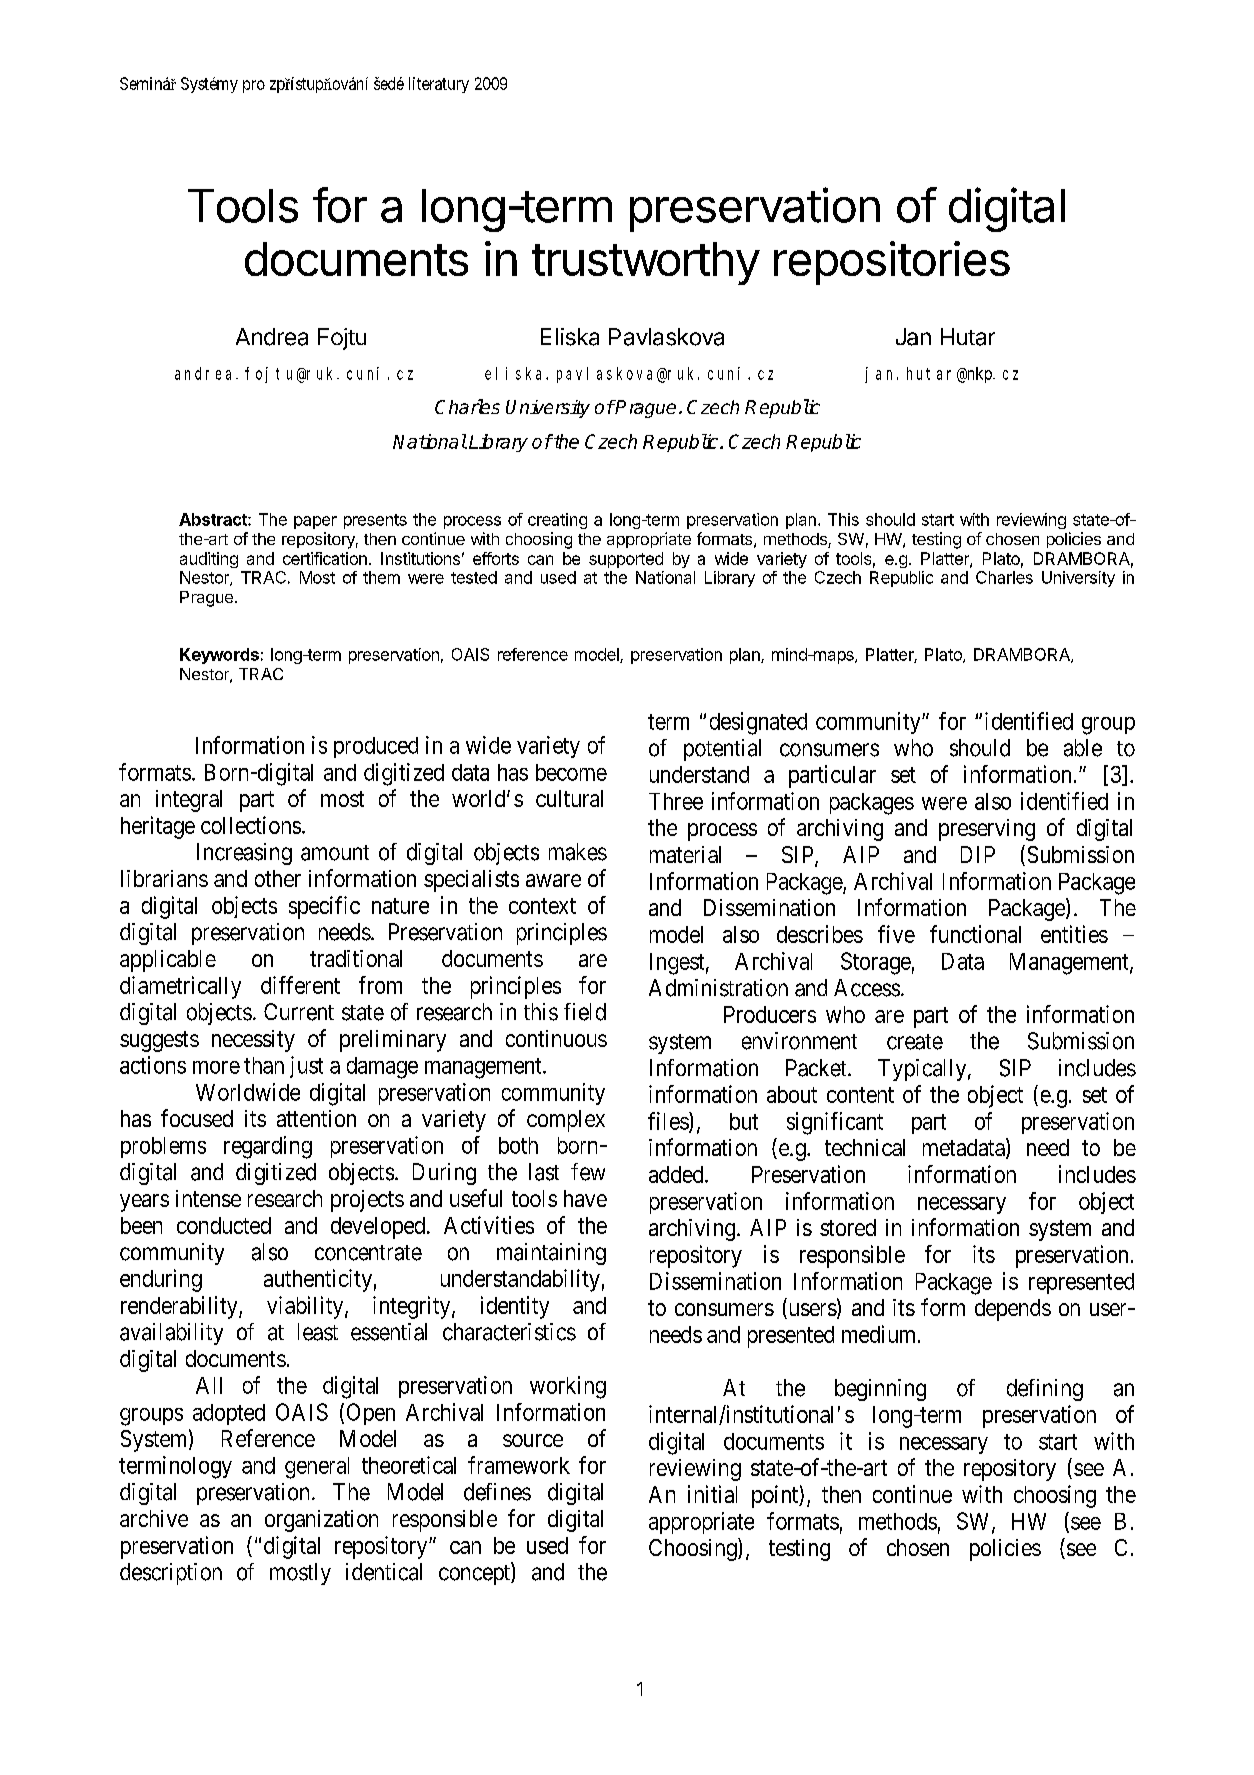  I want to click on complex, so click(566, 1121).
